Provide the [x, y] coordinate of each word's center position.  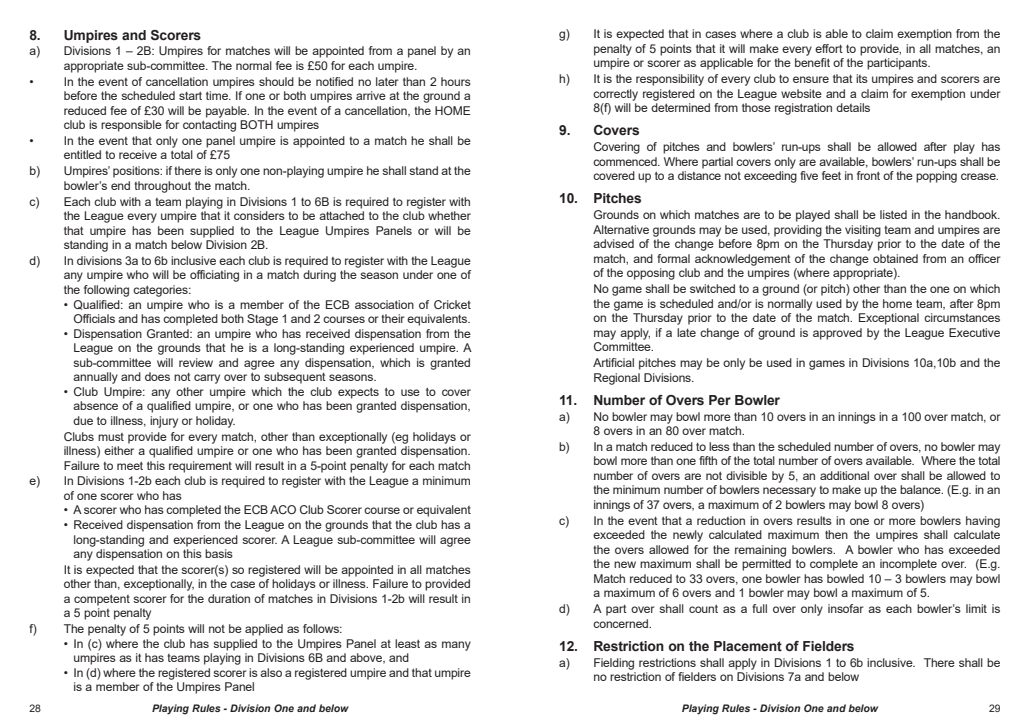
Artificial [613, 362]
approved [837, 334]
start [190, 96]
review [196, 362]
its [862, 78]
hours [456, 81]
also [271, 672]
